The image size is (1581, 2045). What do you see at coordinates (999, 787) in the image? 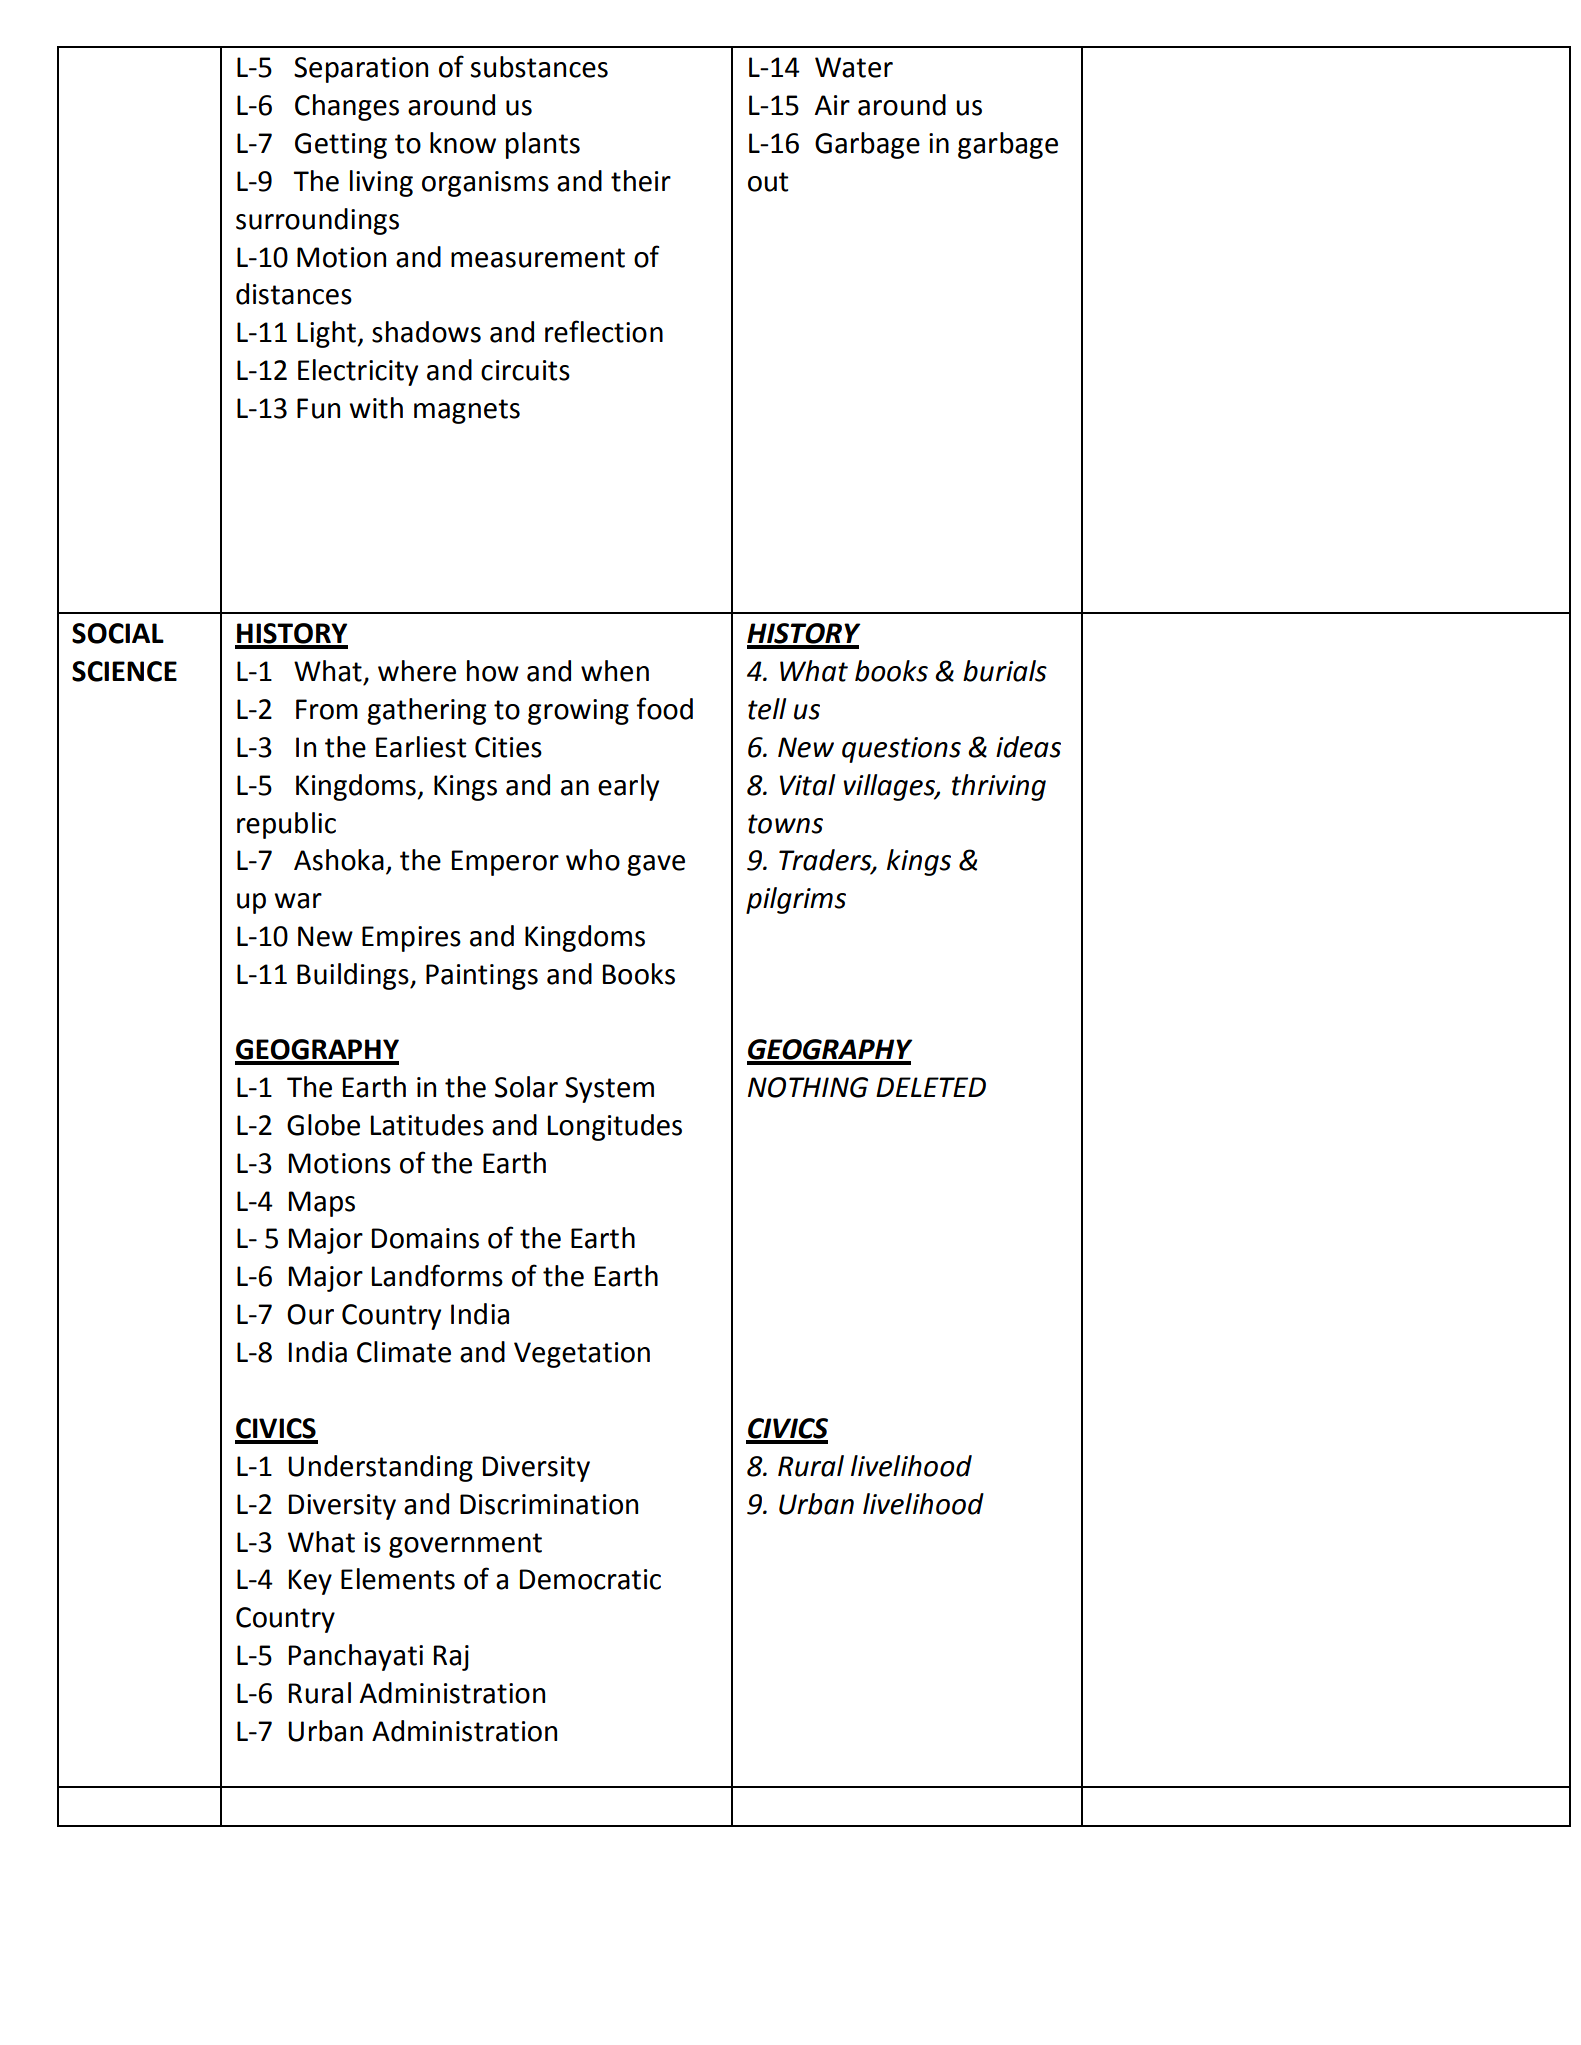
I see `thriving` at bounding box center [999, 787].
